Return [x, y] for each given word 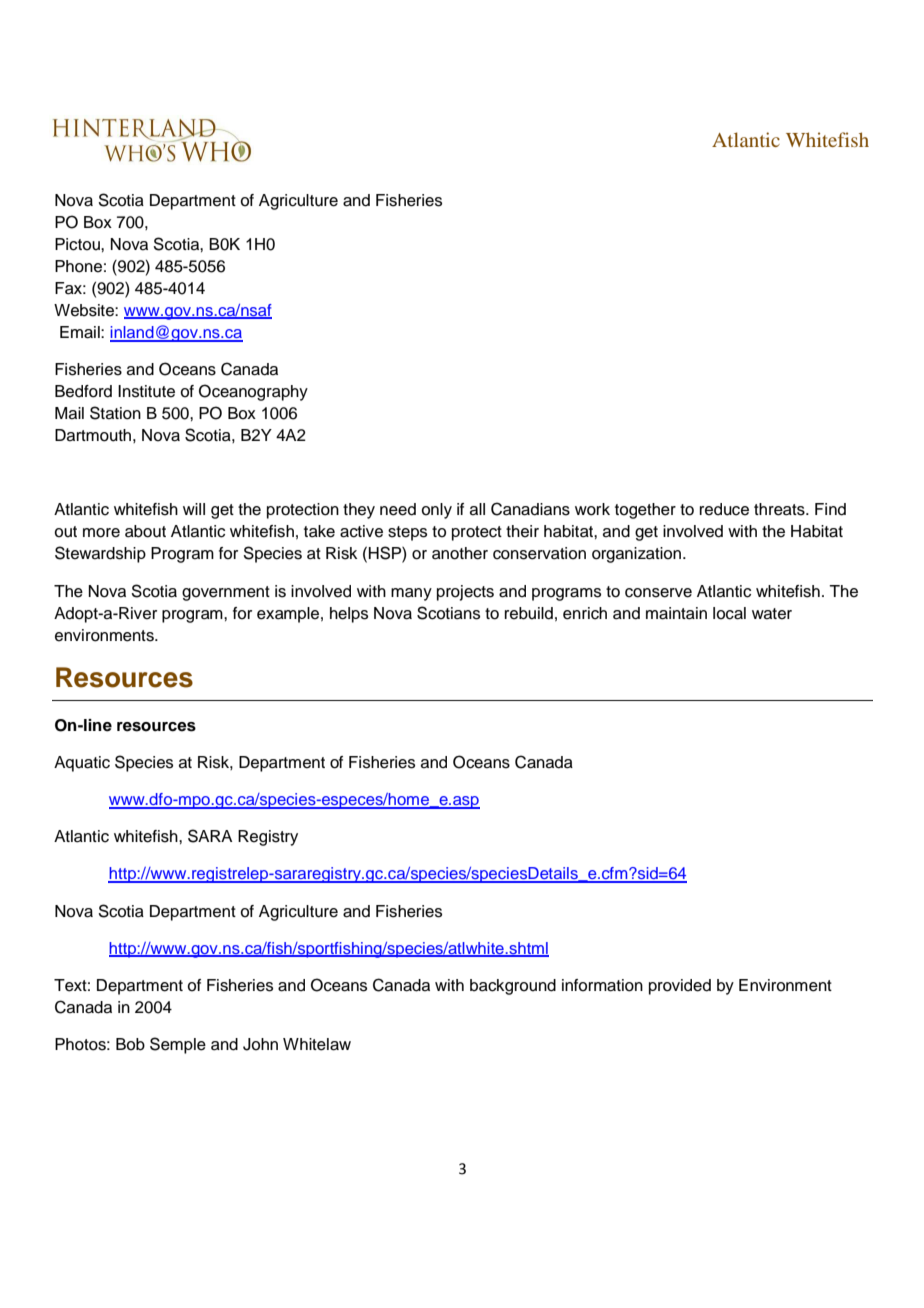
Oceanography [253, 392]
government [226, 593]
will [194, 509]
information [602, 985]
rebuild [529, 613]
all [477, 509]
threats [780, 509]
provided [680, 987]
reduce [724, 509]
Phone [78, 266]
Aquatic [82, 764]
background [513, 987]
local [729, 613]
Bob [130, 1044]
